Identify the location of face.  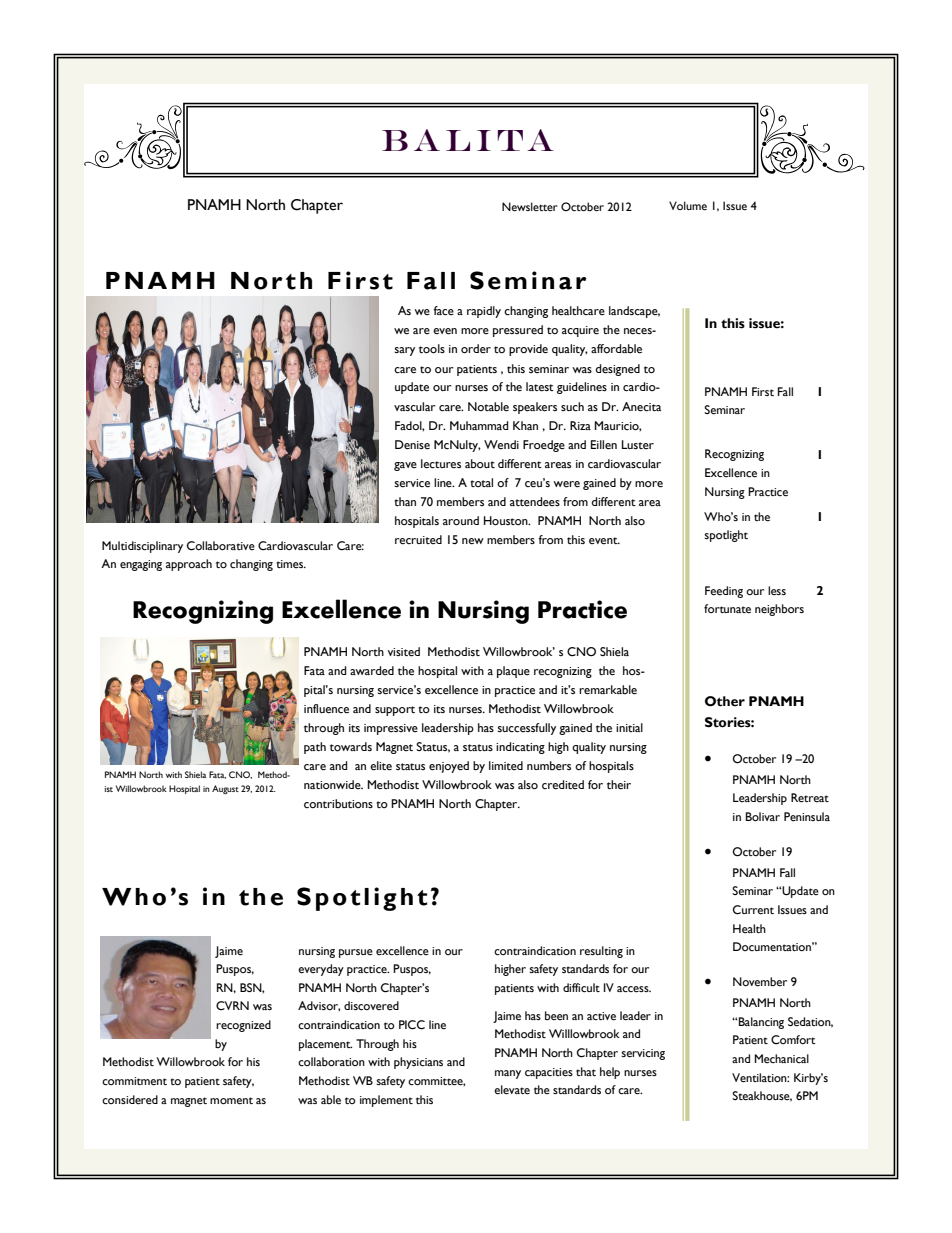
(443, 311).
